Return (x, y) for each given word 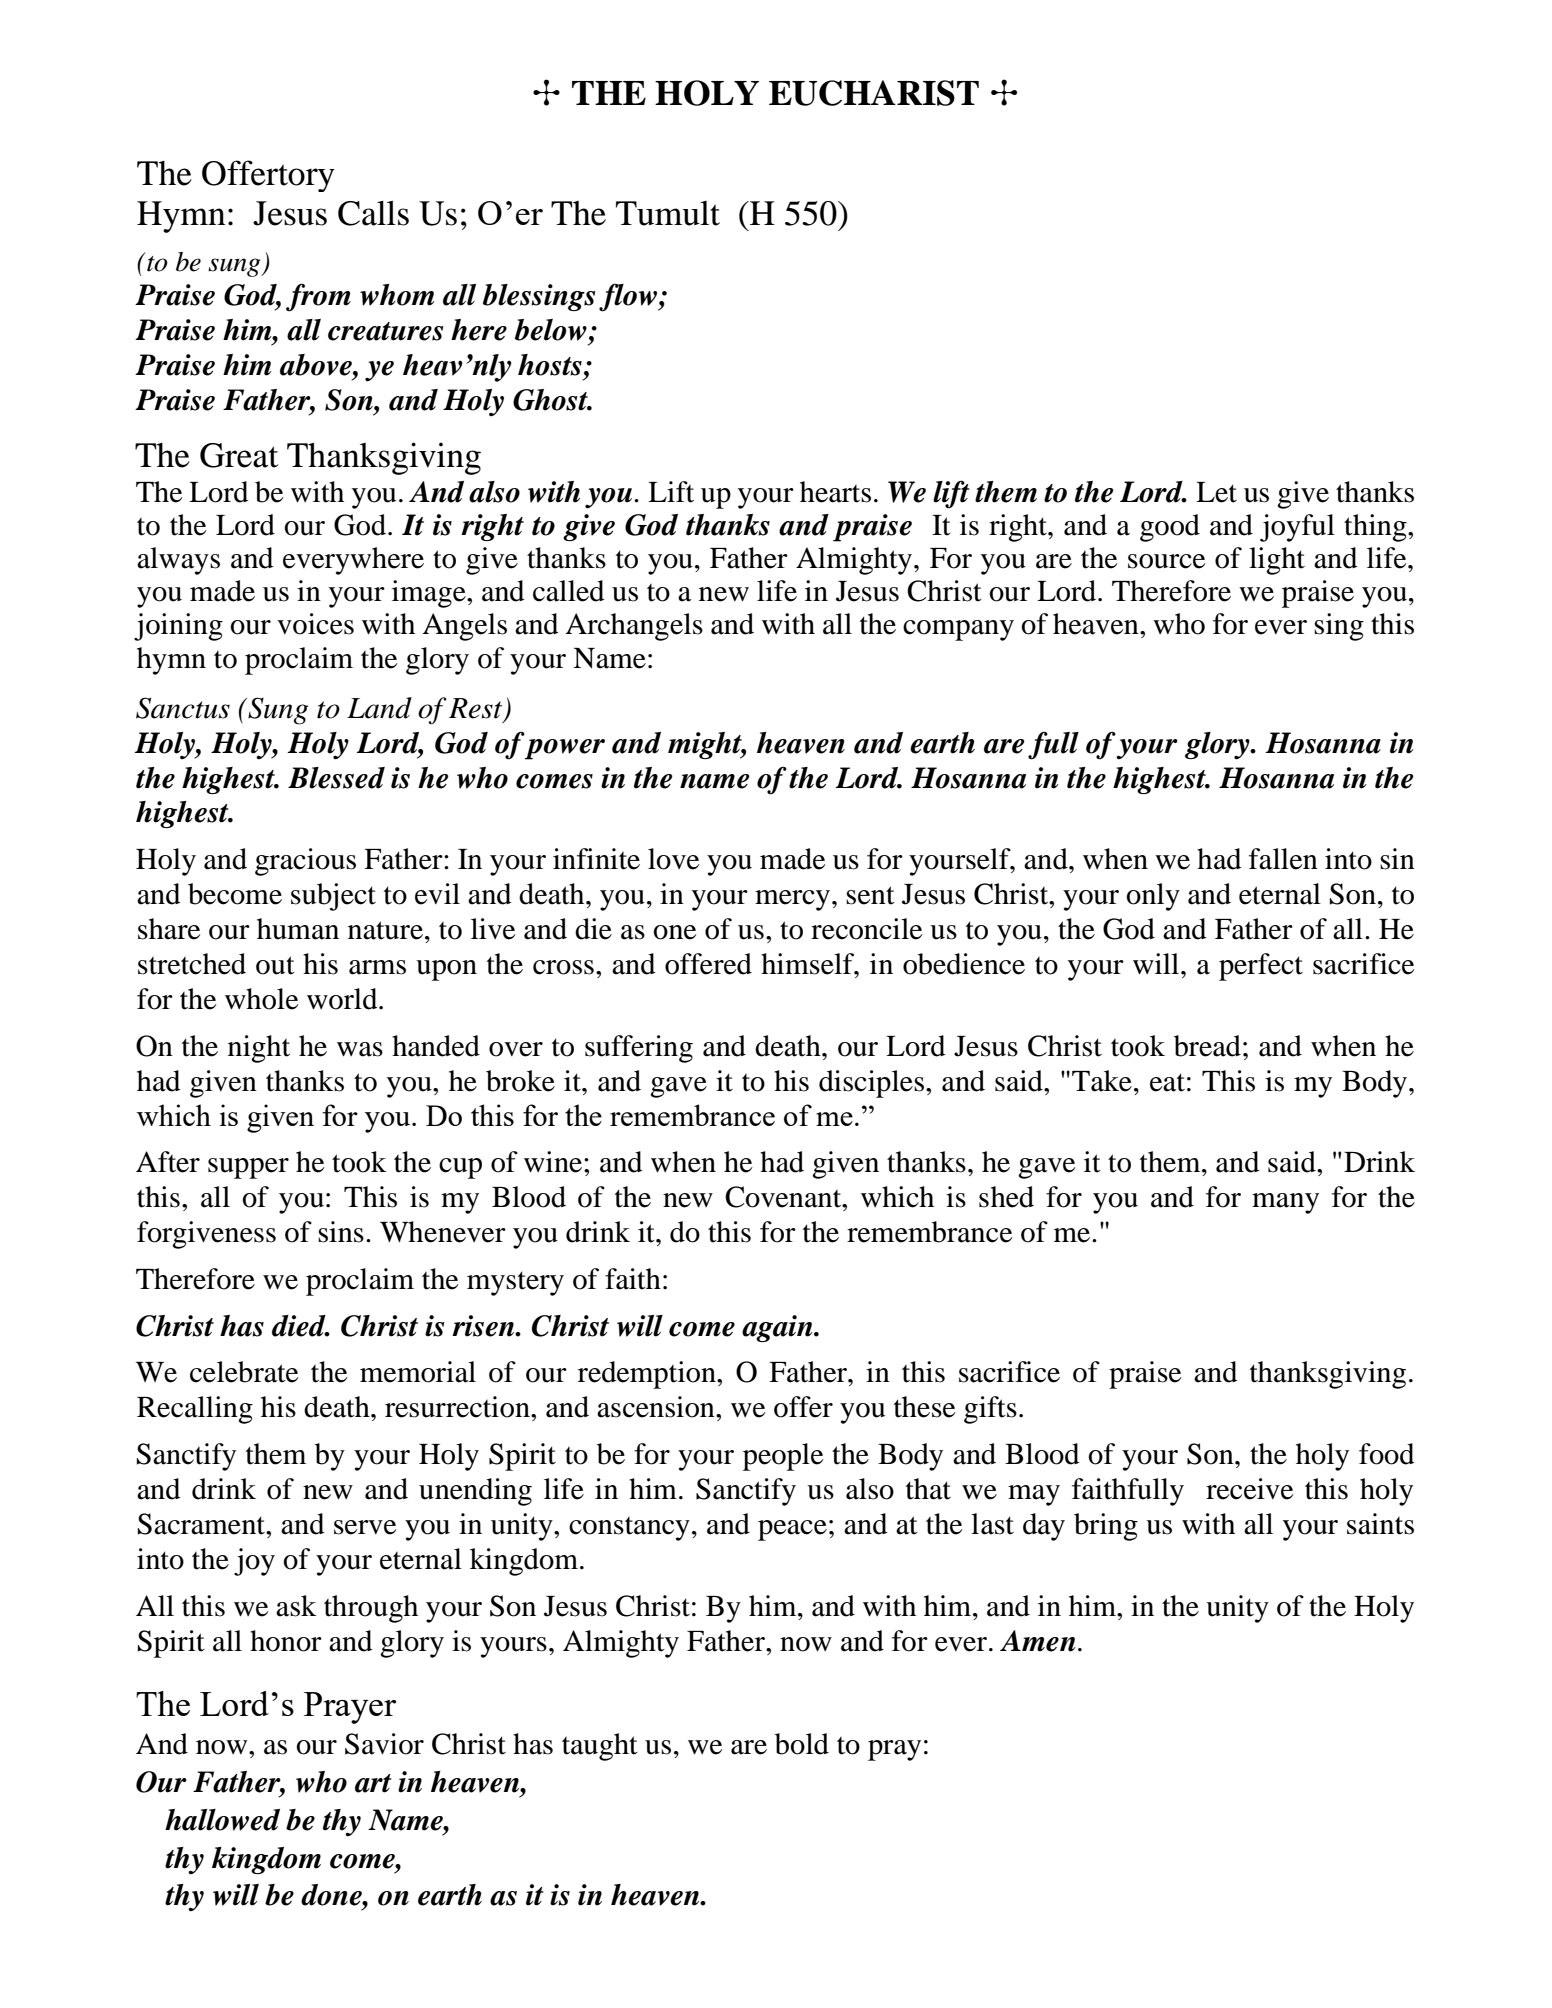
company (958, 630)
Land (379, 708)
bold (802, 1744)
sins (341, 1232)
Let (1216, 492)
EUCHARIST (874, 93)
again (778, 1328)
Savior (384, 1744)
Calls (373, 213)
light (1277, 561)
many (1285, 1203)
